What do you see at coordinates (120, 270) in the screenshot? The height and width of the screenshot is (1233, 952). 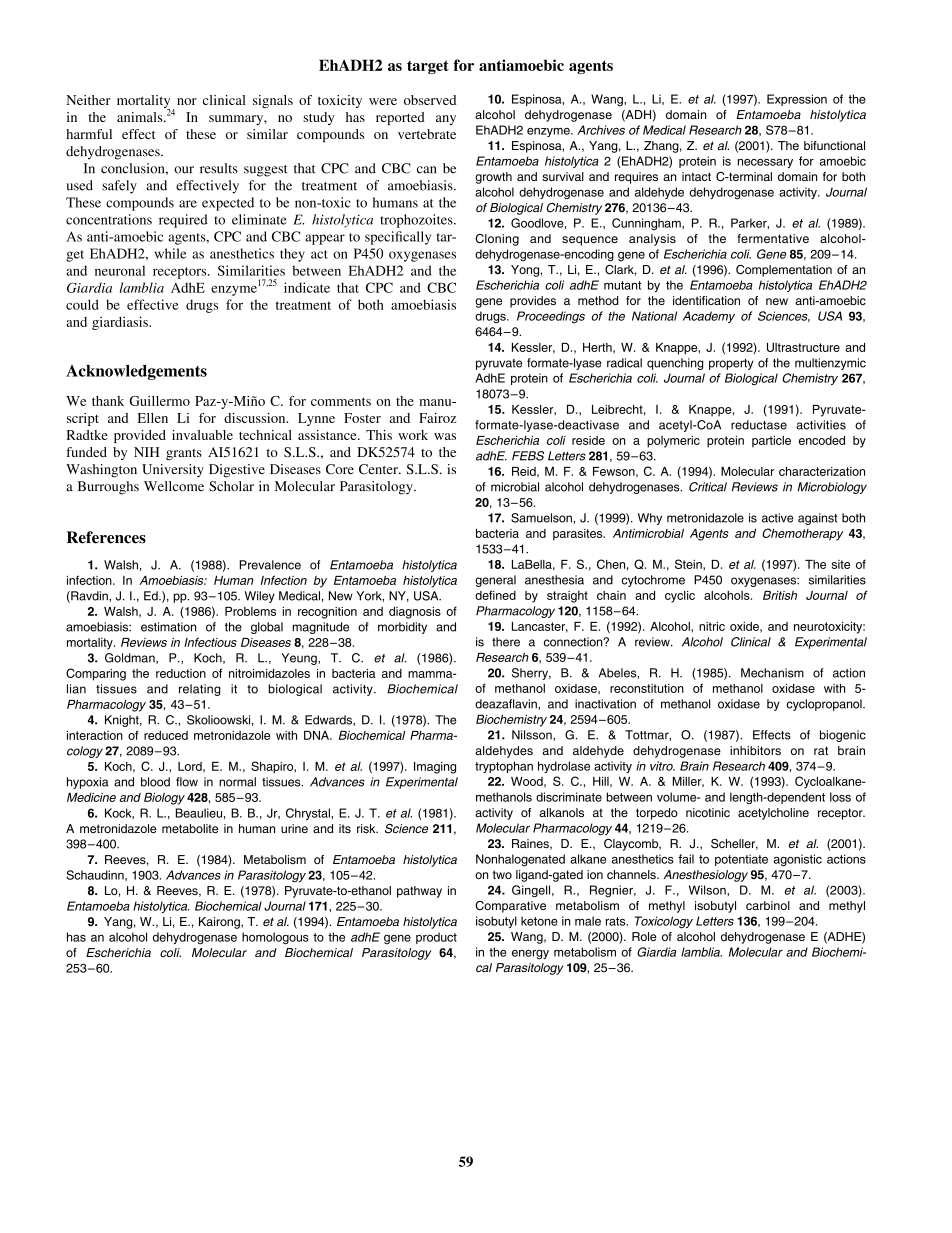 I see `neuronal` at bounding box center [120, 270].
